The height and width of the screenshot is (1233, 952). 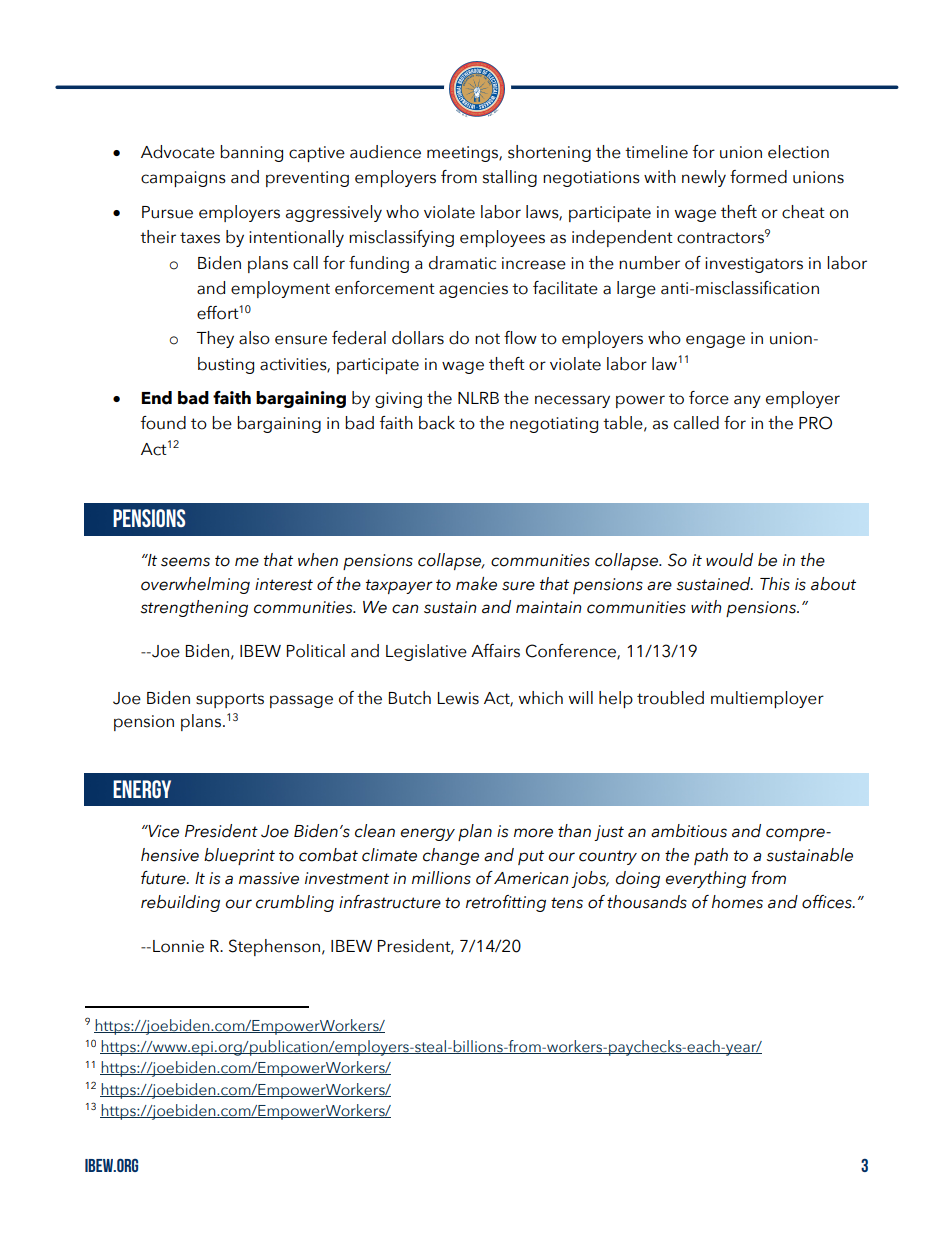 I want to click on troubled, so click(x=670, y=698).
